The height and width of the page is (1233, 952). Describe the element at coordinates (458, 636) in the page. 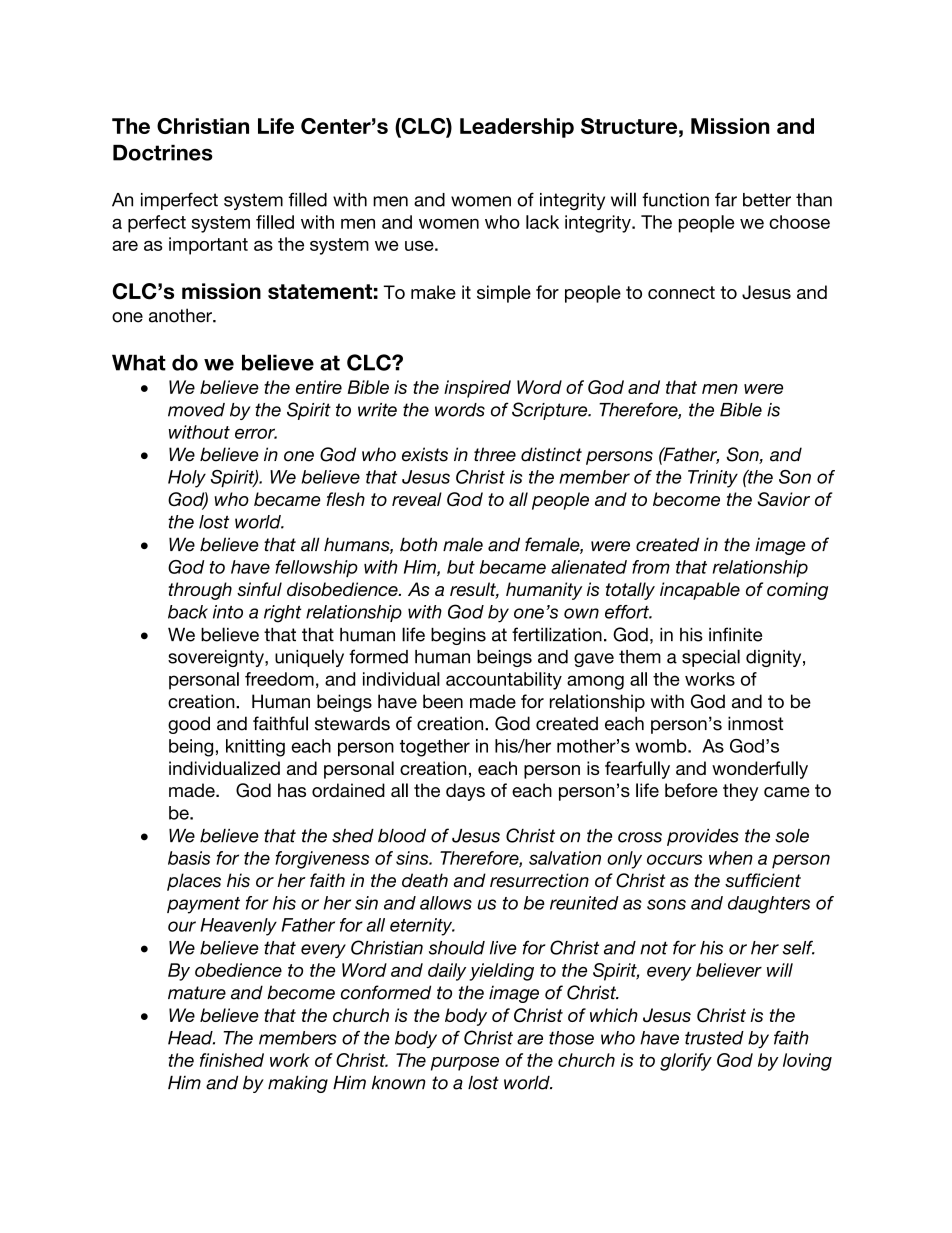

I see `begins` at that location.
